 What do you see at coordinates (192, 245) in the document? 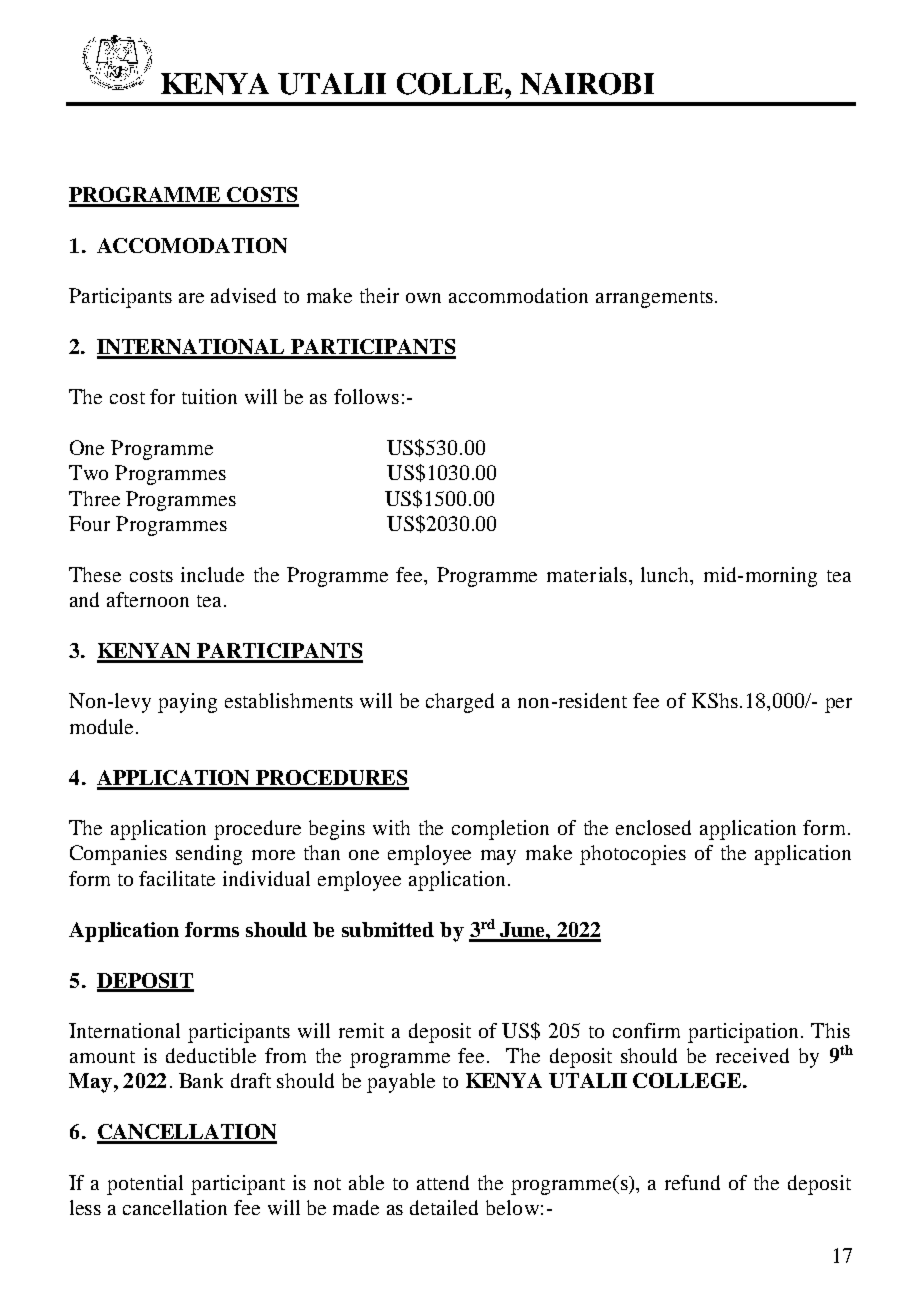
I see `ACCOMODATION` at bounding box center [192, 245].
